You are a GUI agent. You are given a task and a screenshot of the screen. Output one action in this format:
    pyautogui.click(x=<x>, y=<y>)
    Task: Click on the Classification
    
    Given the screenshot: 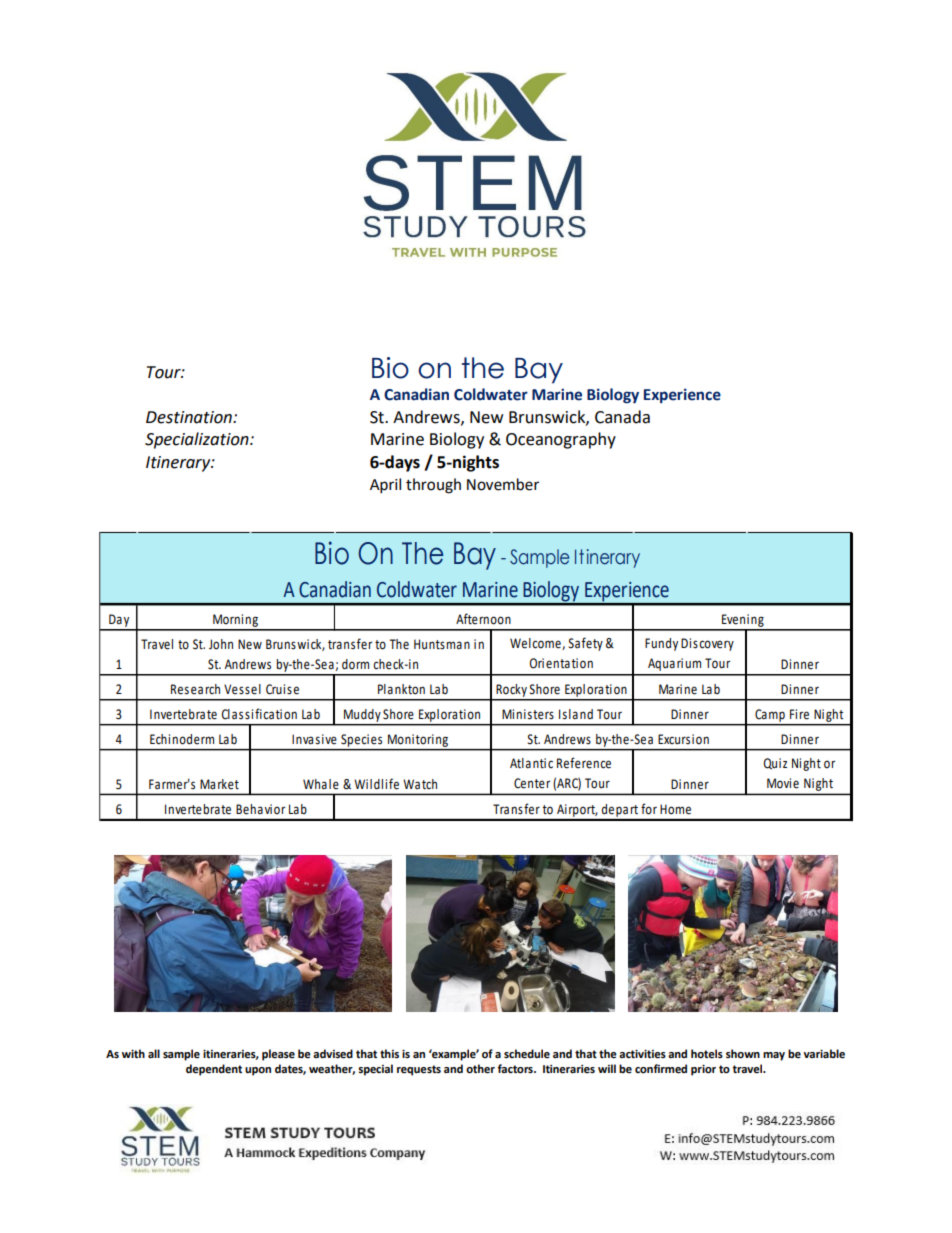 What is the action you would take?
    pyautogui.click(x=259, y=714)
